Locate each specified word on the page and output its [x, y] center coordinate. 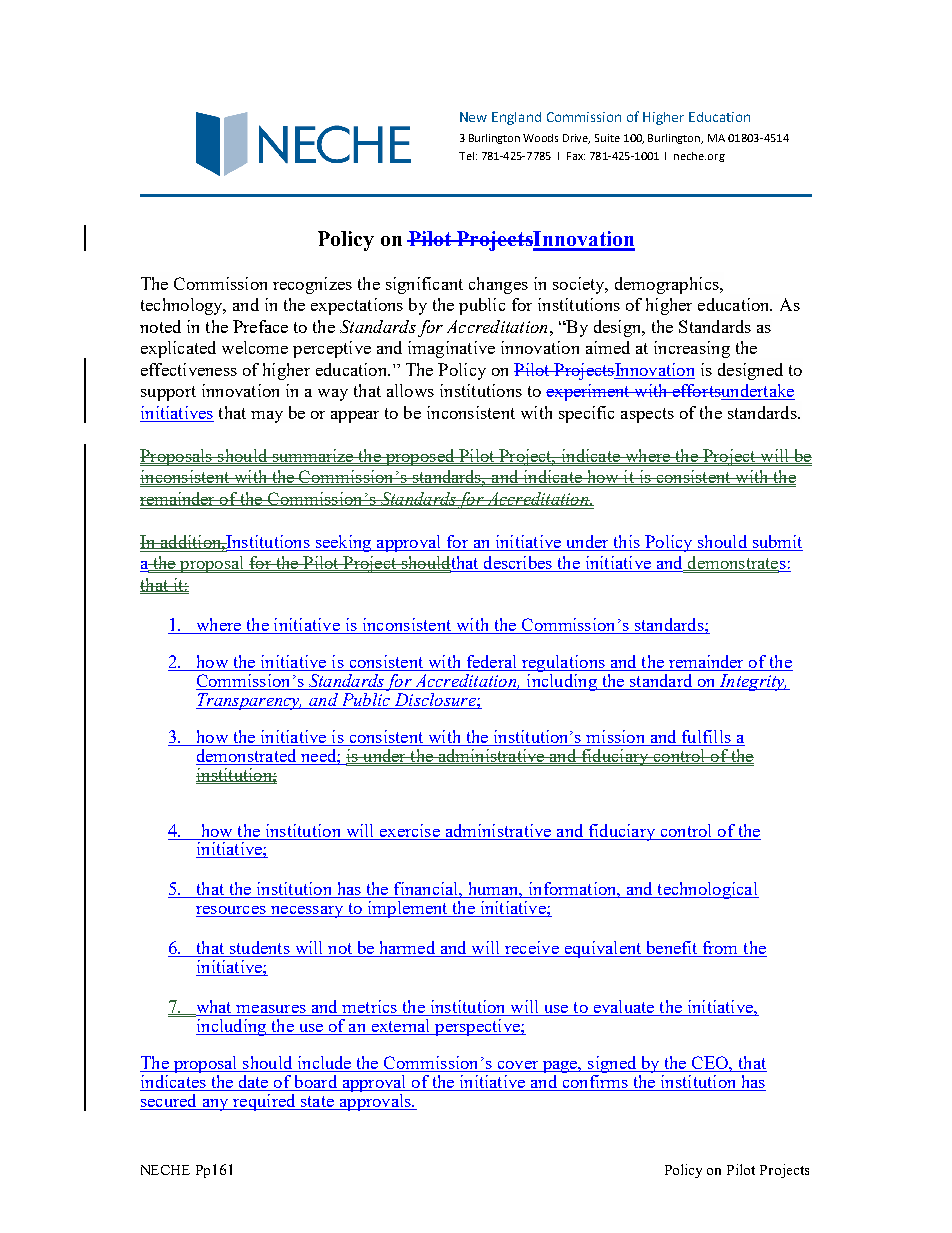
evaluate [624, 1008]
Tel [466, 156]
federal [491, 663]
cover [518, 1066]
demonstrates [736, 564]
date [254, 1083]
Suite [607, 138]
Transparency [249, 701]
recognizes [312, 285]
